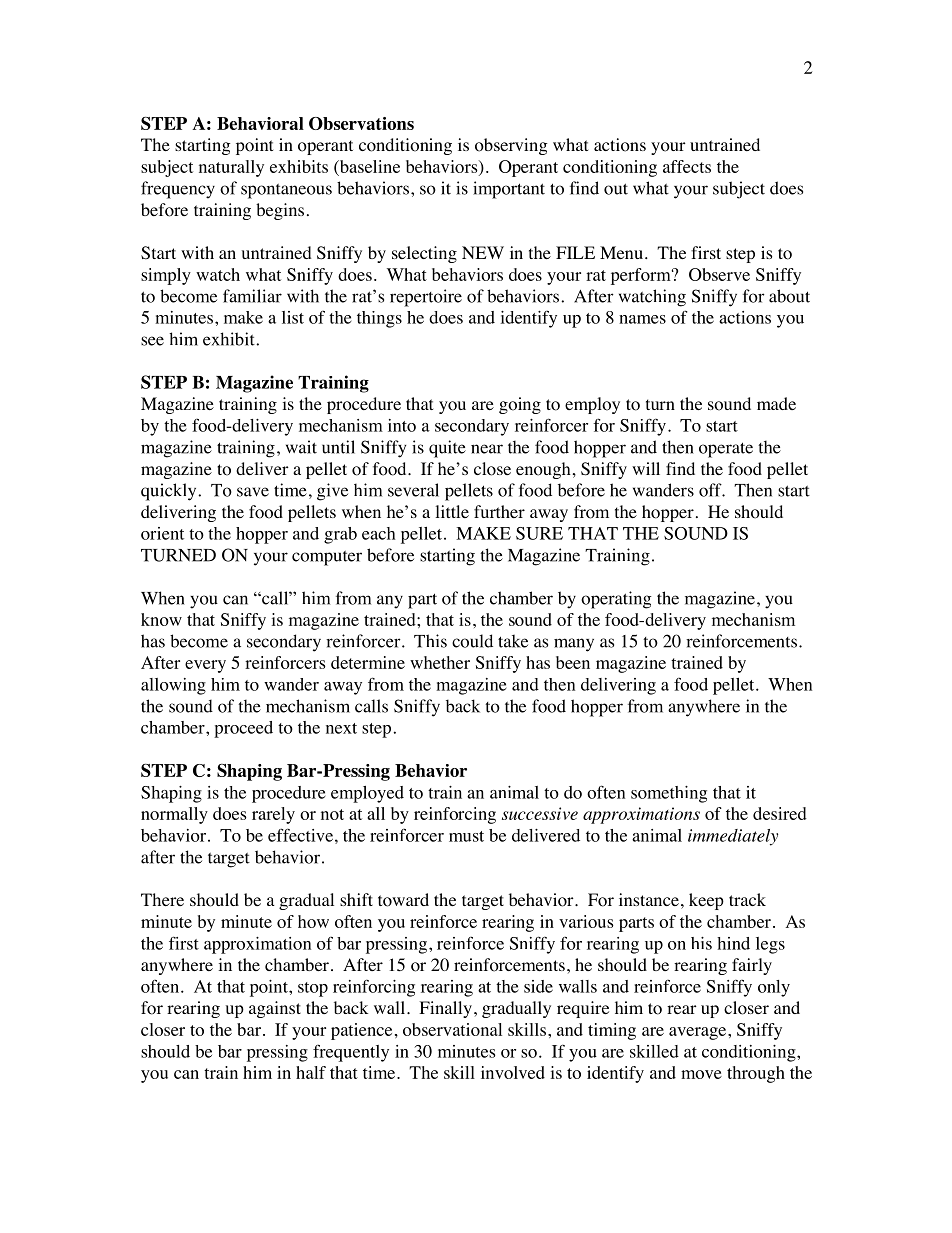 This screenshot has height=1233, width=952. I want to click on something, so click(669, 794).
